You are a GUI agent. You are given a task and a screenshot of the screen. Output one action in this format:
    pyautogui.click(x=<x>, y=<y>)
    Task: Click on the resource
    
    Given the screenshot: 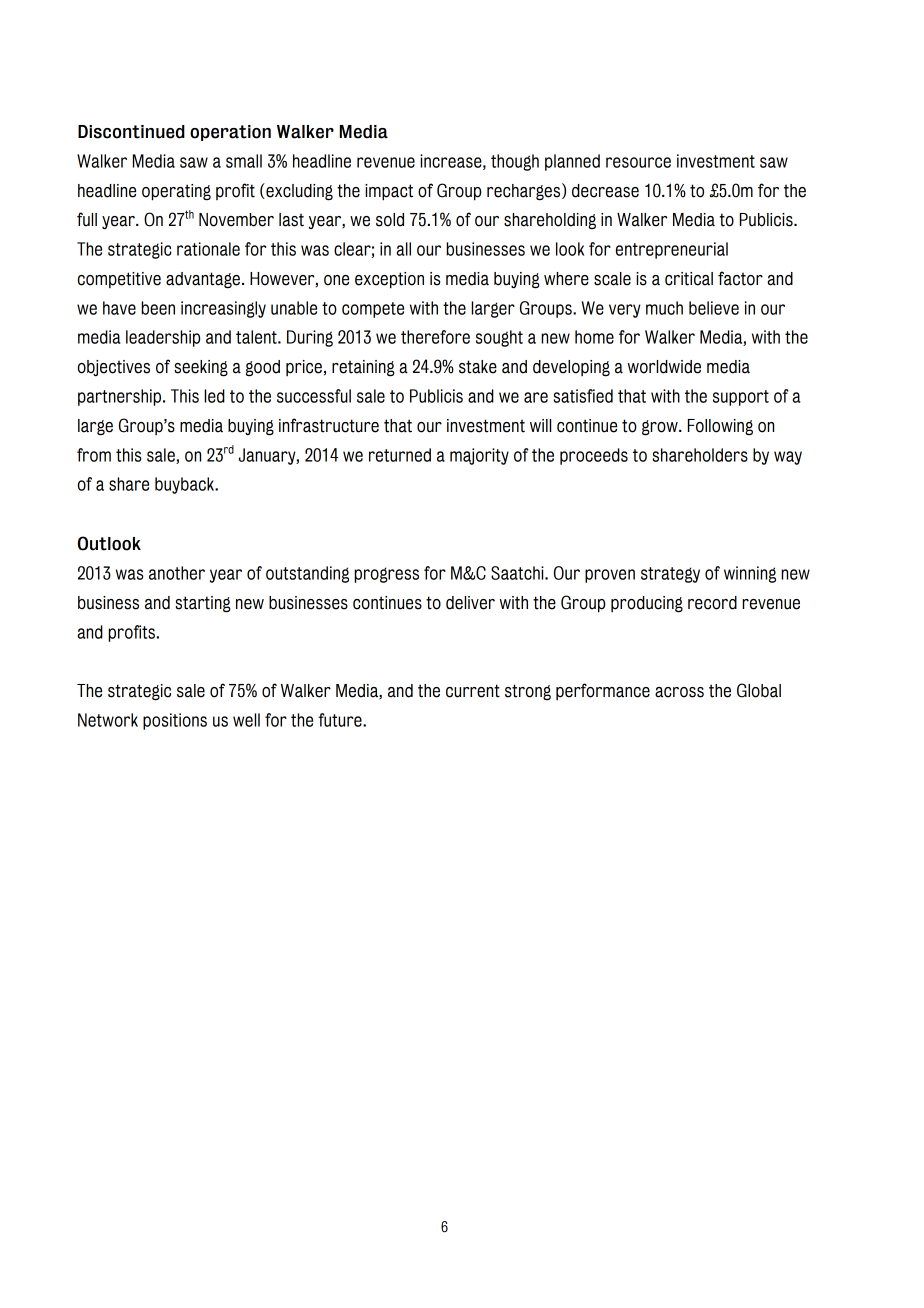 What is the action you would take?
    pyautogui.click(x=638, y=162)
